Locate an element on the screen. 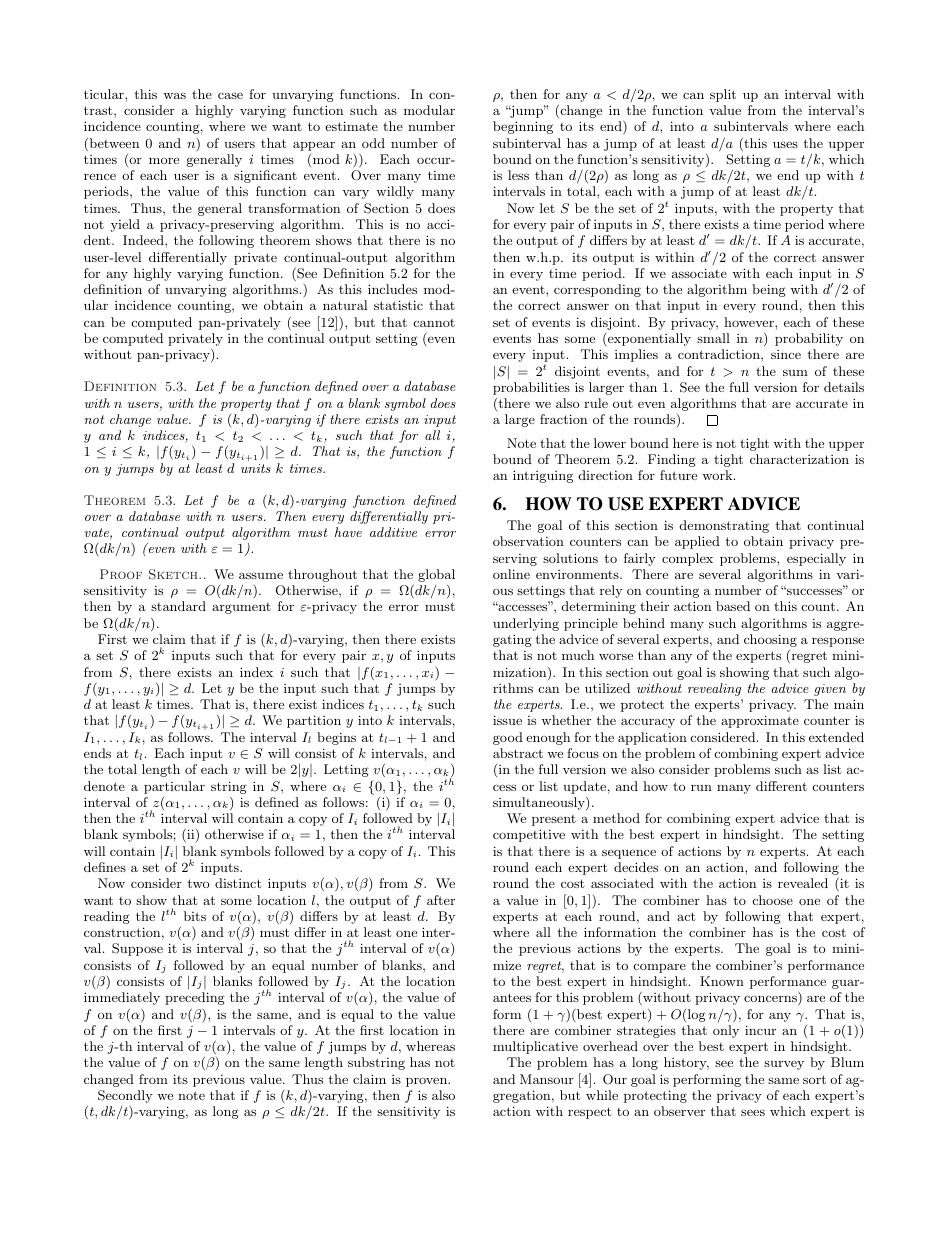 This screenshot has width=952, height=1233. was is located at coordinates (174, 95).
